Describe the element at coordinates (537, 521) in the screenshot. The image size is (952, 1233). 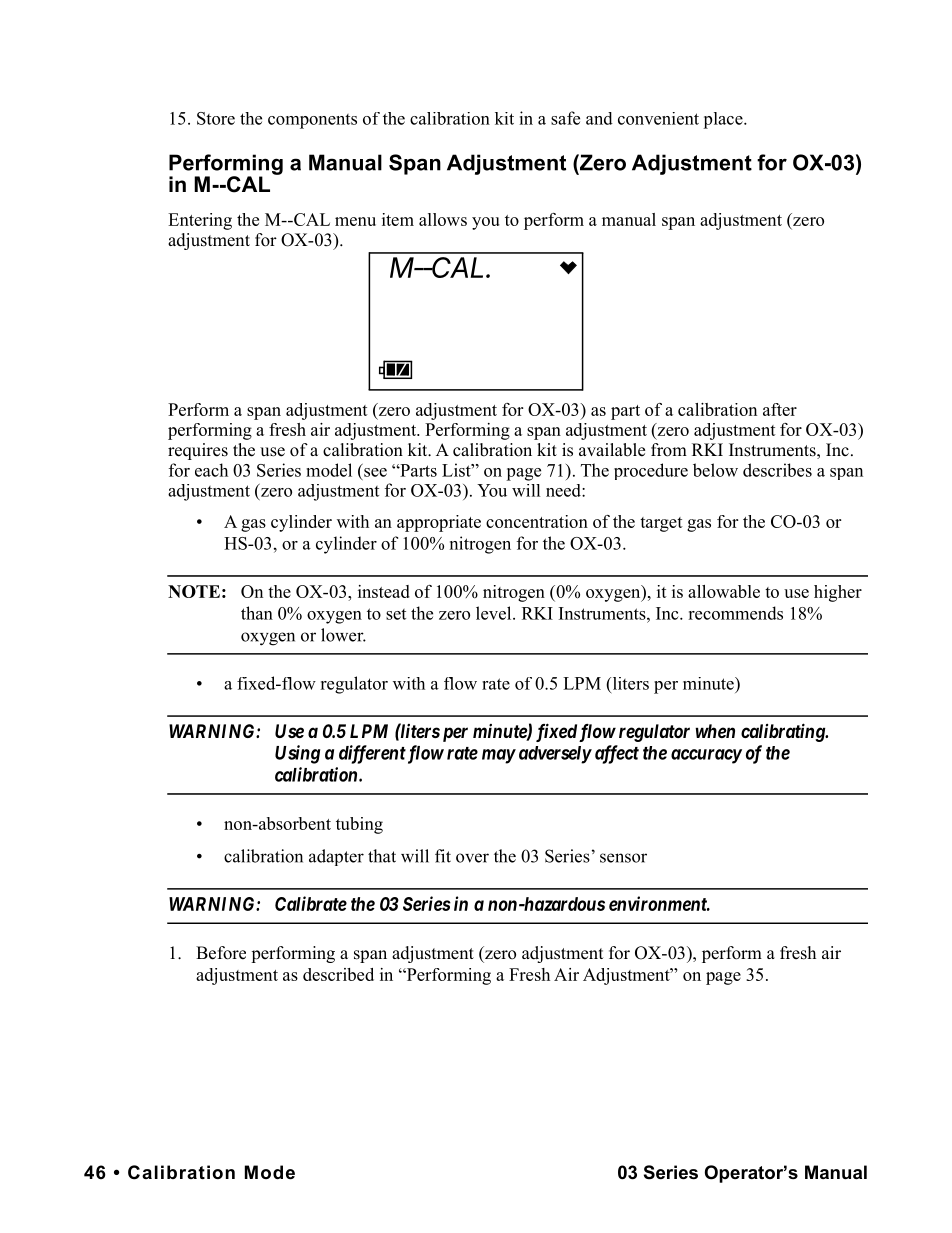
I see `concentration` at that location.
